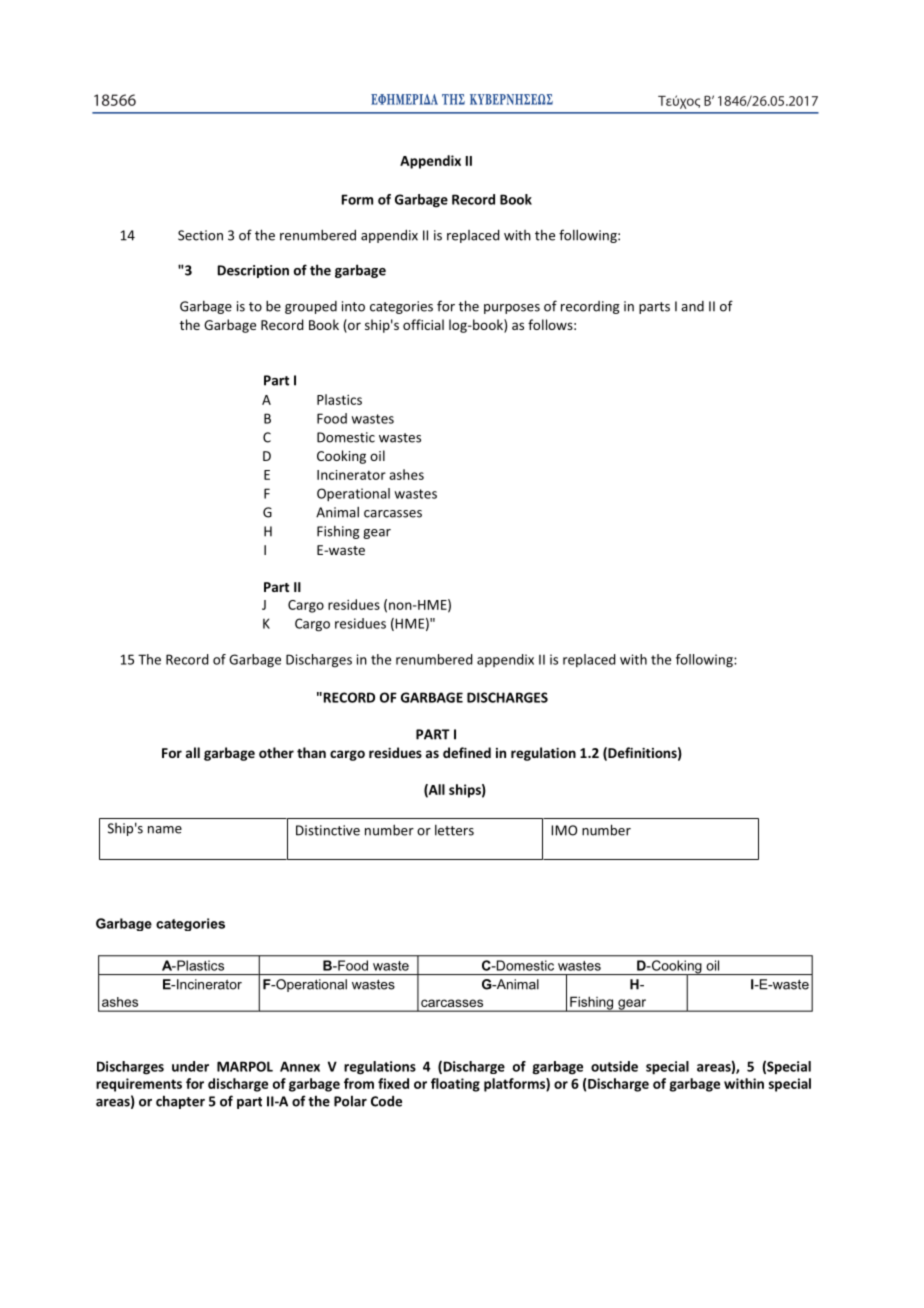 This screenshot has height=1308, width=924. What do you see at coordinates (200, 235) in the screenshot?
I see `Section` at bounding box center [200, 235].
